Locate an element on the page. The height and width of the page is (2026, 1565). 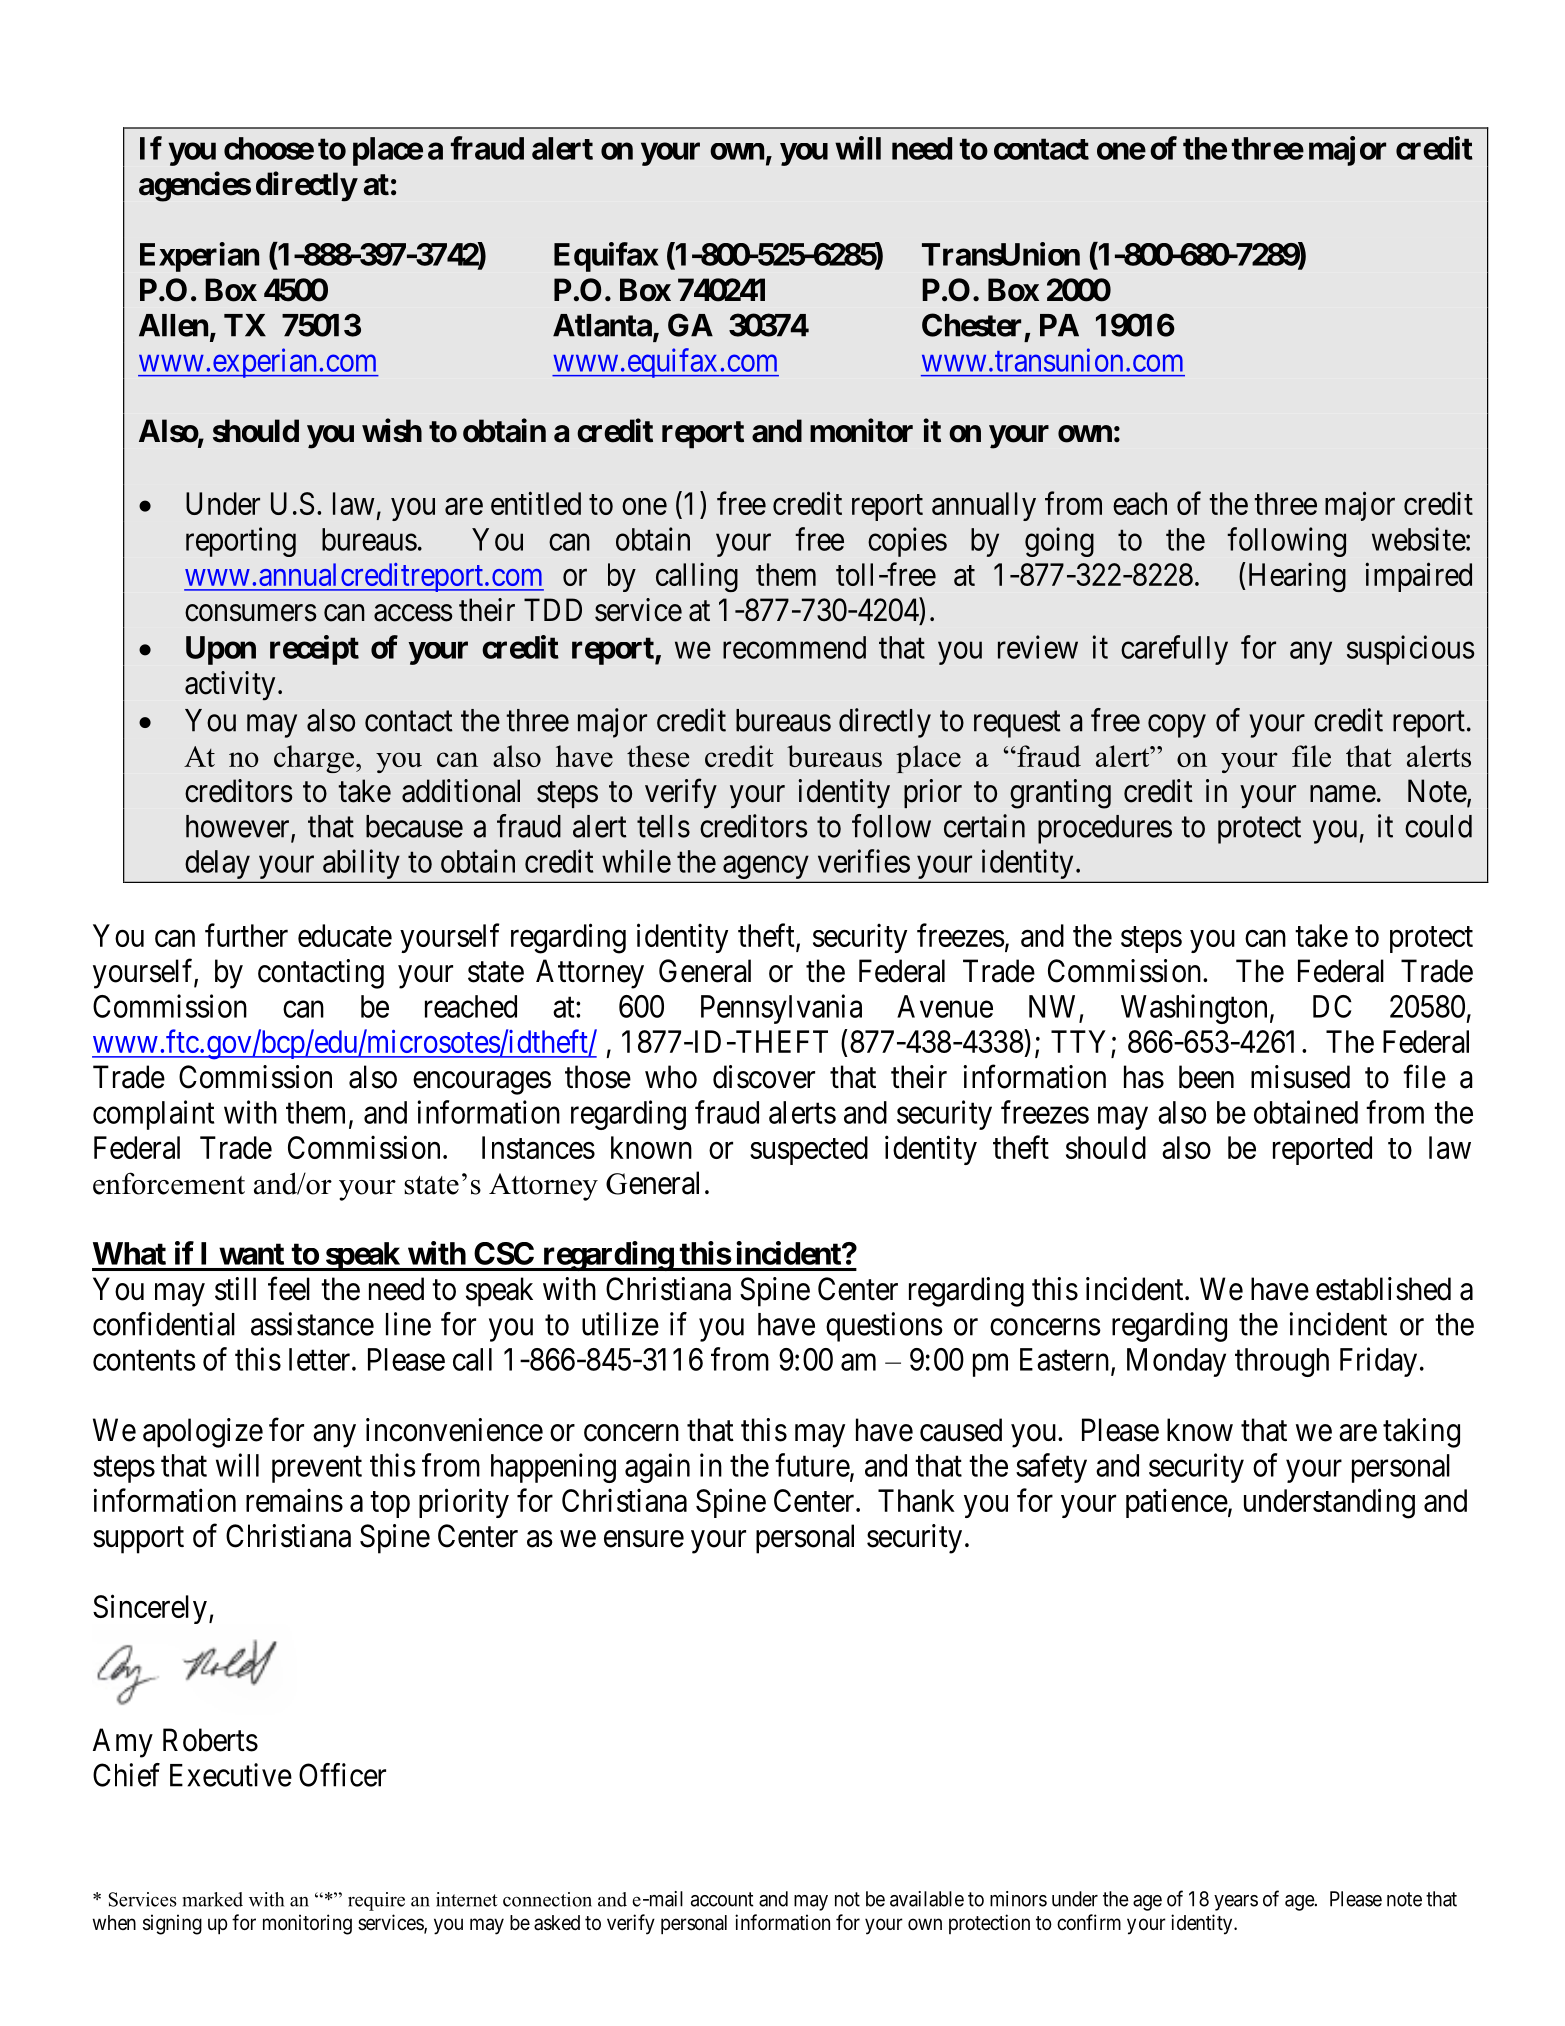
patience is located at coordinates (1177, 1503).
